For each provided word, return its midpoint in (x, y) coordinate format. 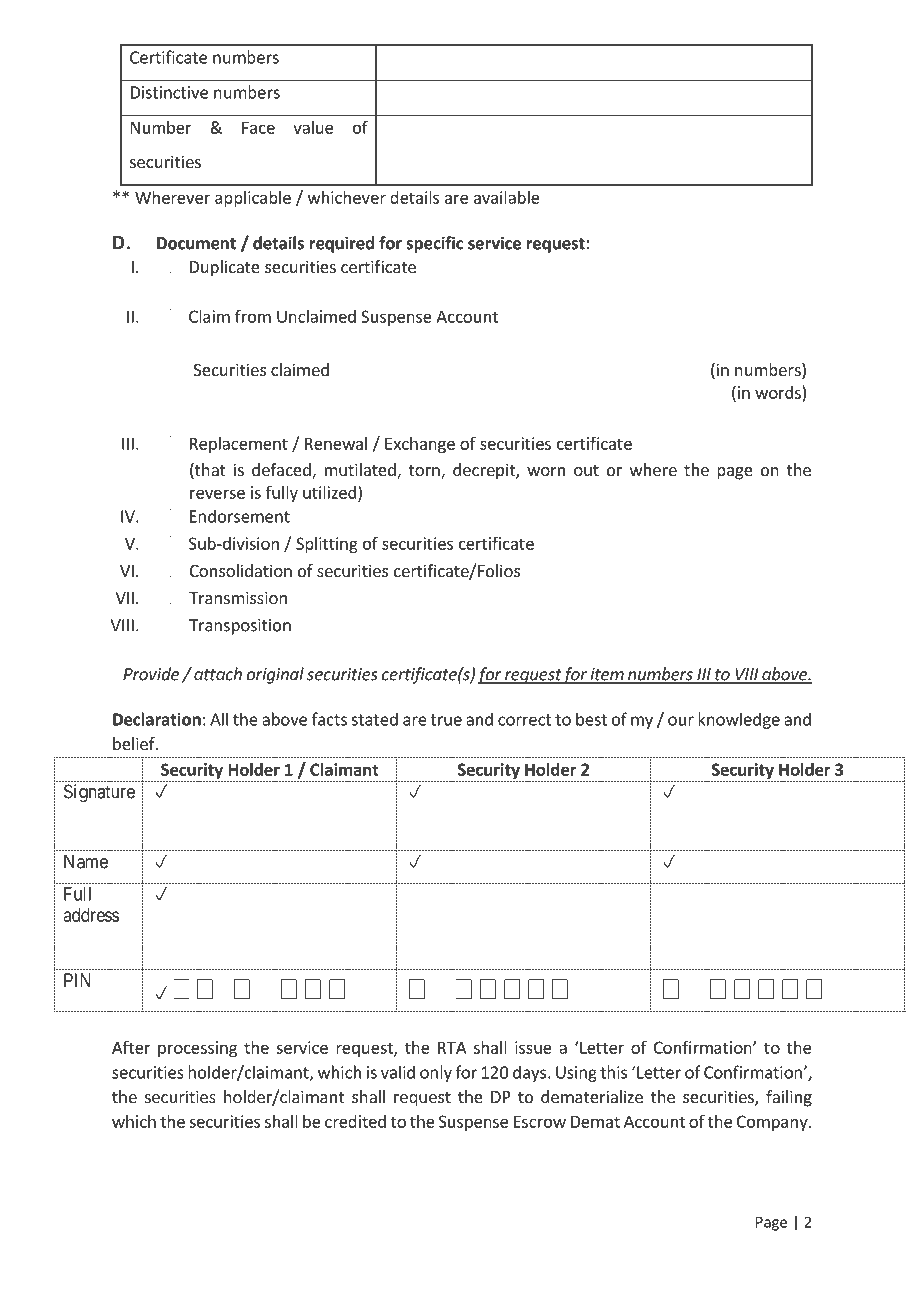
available (507, 197)
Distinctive (169, 92)
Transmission (238, 597)
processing (197, 1049)
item (607, 675)
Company (773, 1123)
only (436, 1073)
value (313, 127)
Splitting (327, 545)
